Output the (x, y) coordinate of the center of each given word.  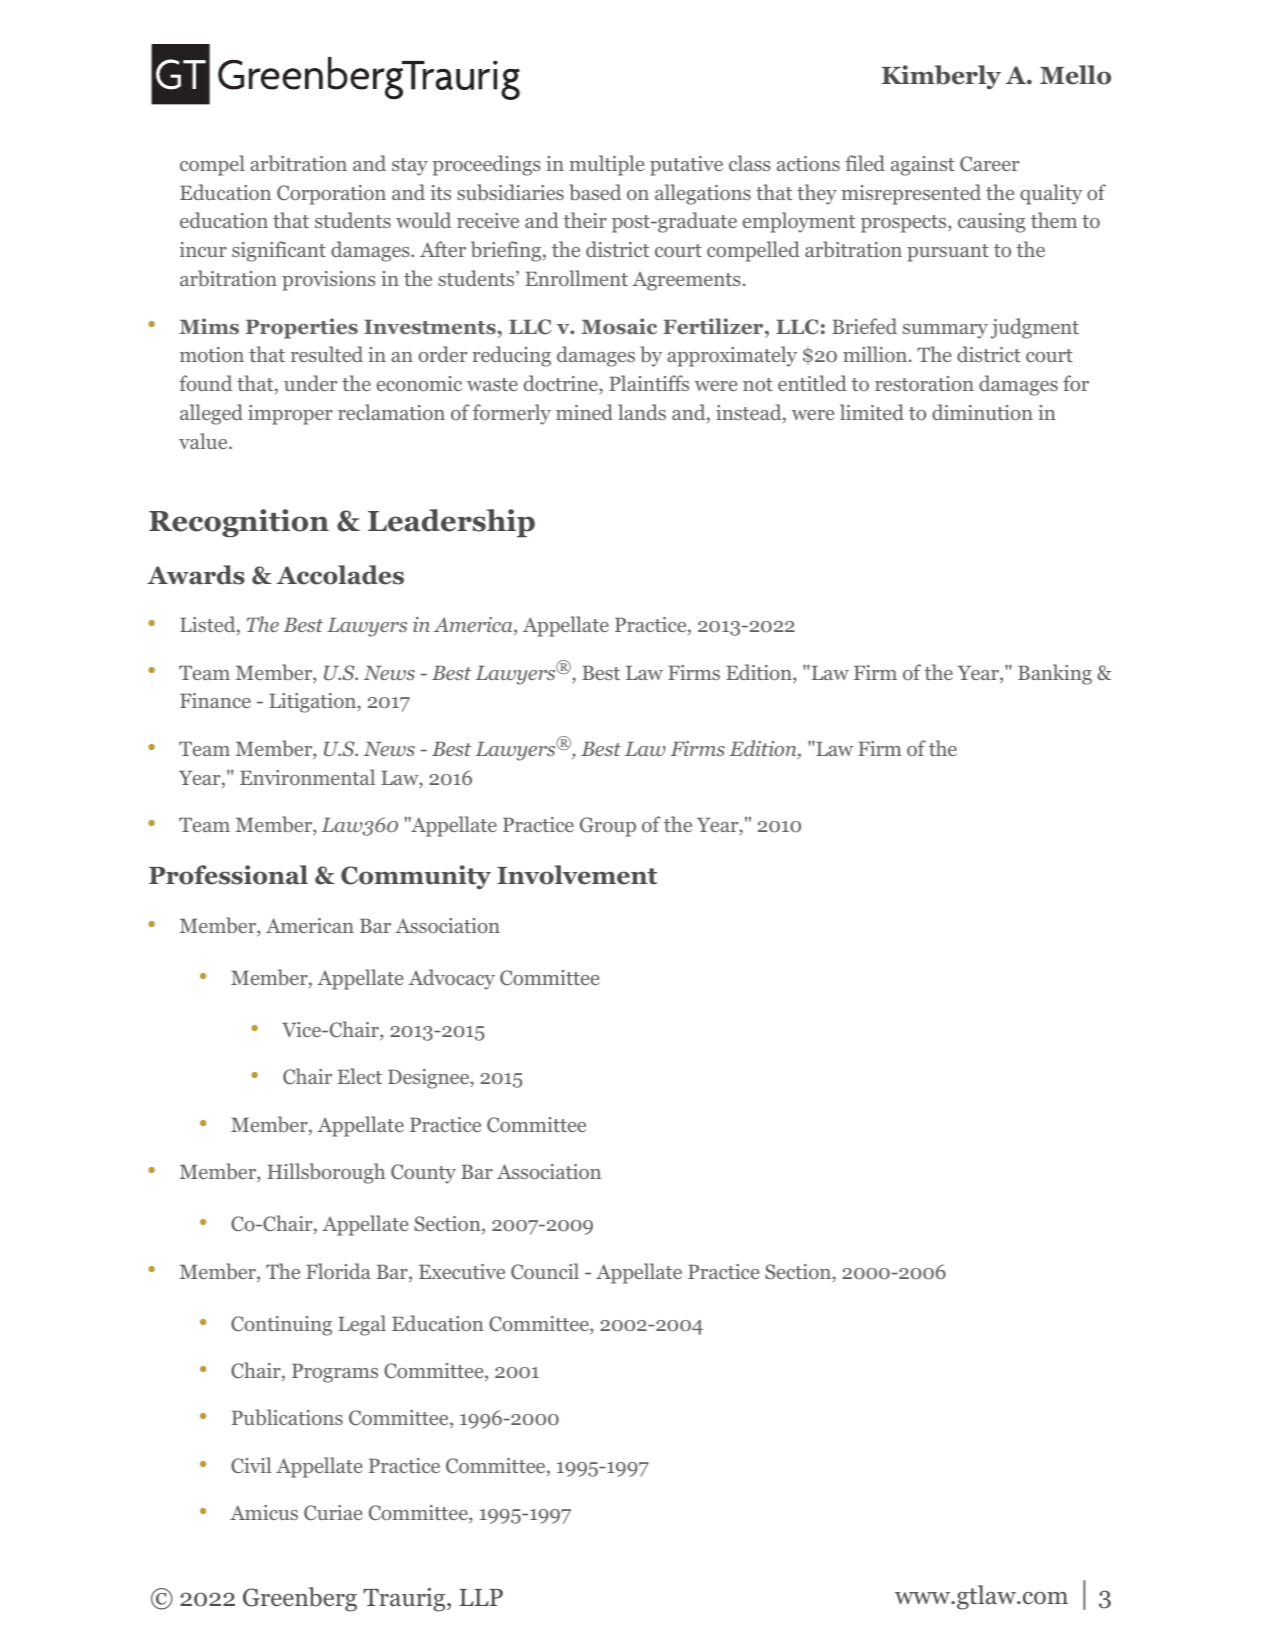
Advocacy (451, 979)
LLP (481, 1597)
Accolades (340, 575)
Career (989, 164)
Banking (1055, 674)
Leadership (451, 523)
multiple (606, 165)
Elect (360, 1076)
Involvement (577, 875)
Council (545, 1271)
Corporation (331, 195)
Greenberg (300, 1599)
